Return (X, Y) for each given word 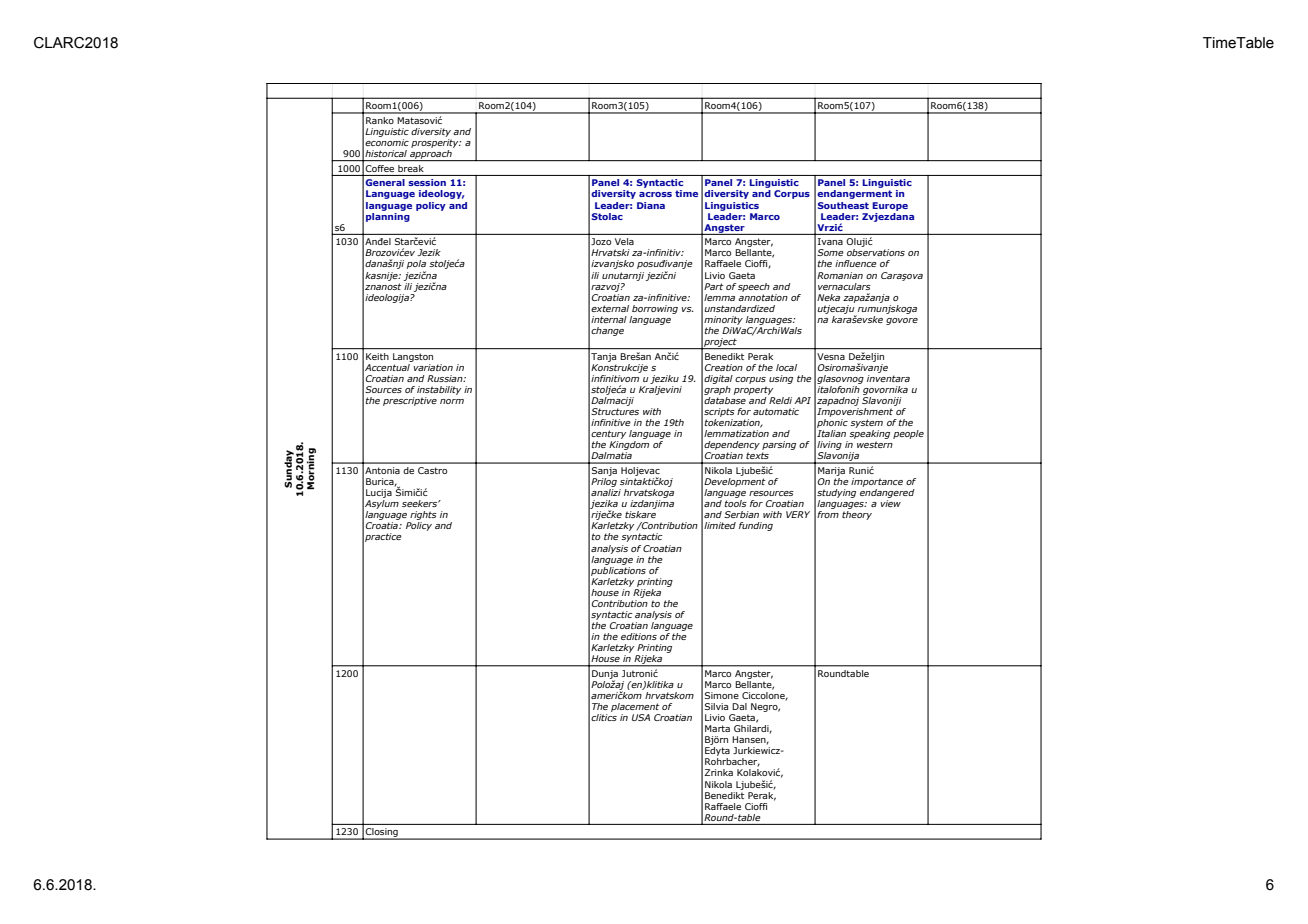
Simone (722, 695)
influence (856, 263)
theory (857, 515)
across (655, 194)
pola (416, 266)
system (866, 423)
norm (452, 401)
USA (641, 717)
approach (431, 155)
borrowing (655, 309)
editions (639, 636)
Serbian (741, 514)
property (753, 390)
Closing (382, 834)
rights (422, 517)
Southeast (843, 205)
